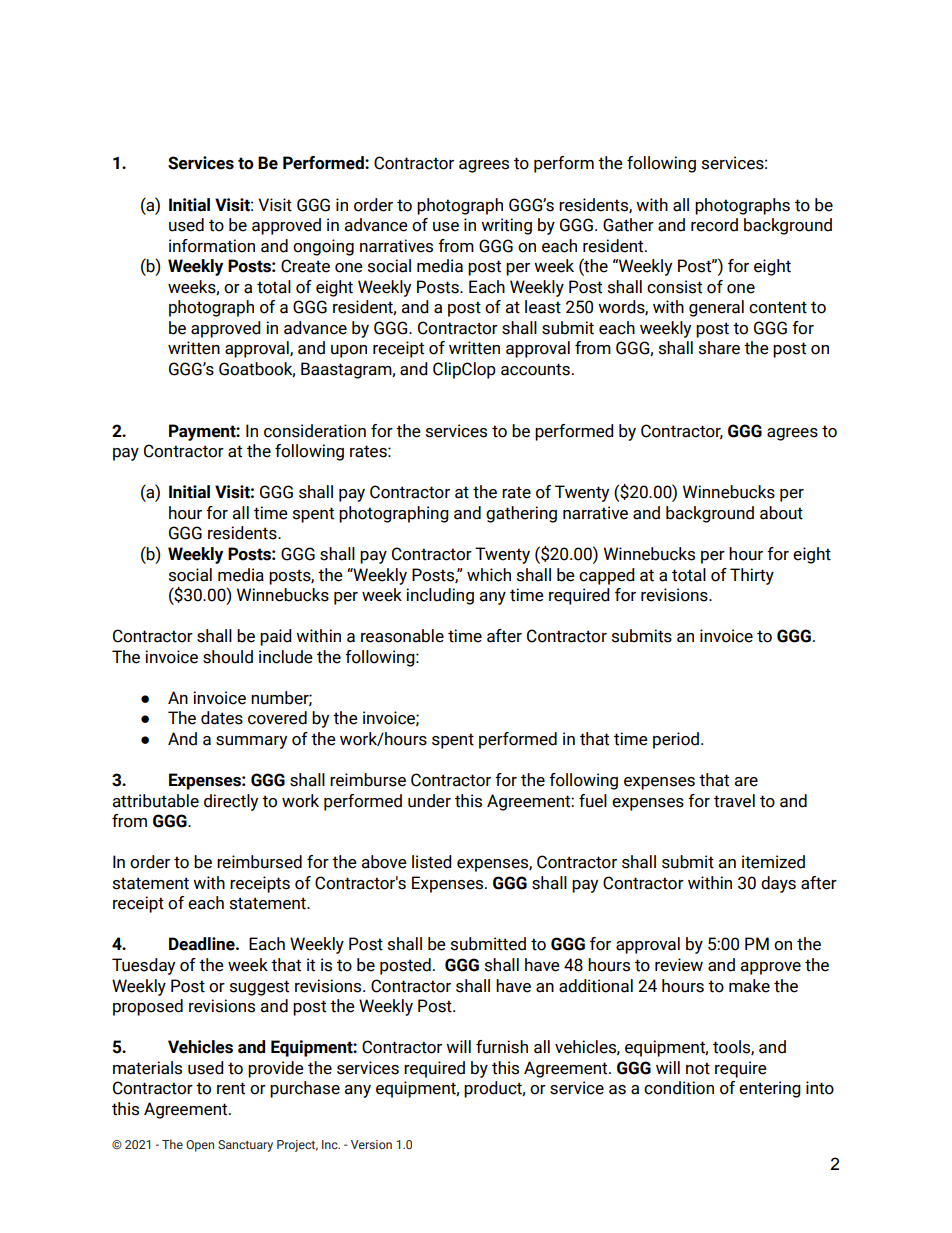 The height and width of the screenshot is (1233, 952). I want to click on writing, so click(506, 226).
